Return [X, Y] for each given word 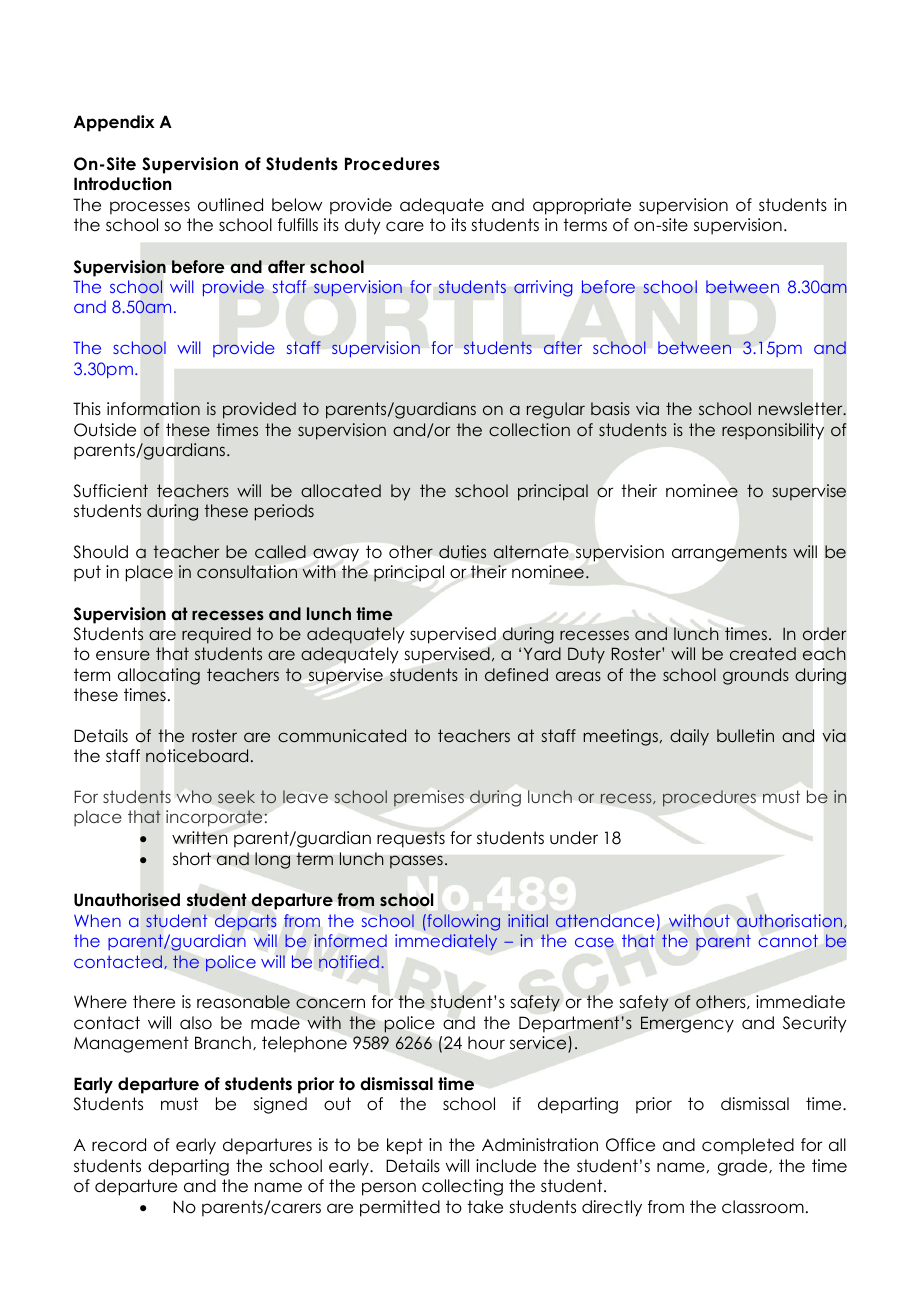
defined [516, 674]
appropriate [582, 206]
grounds [756, 676]
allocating [159, 676]
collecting [462, 1187]
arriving [543, 288]
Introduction [123, 184]
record [119, 1145]
